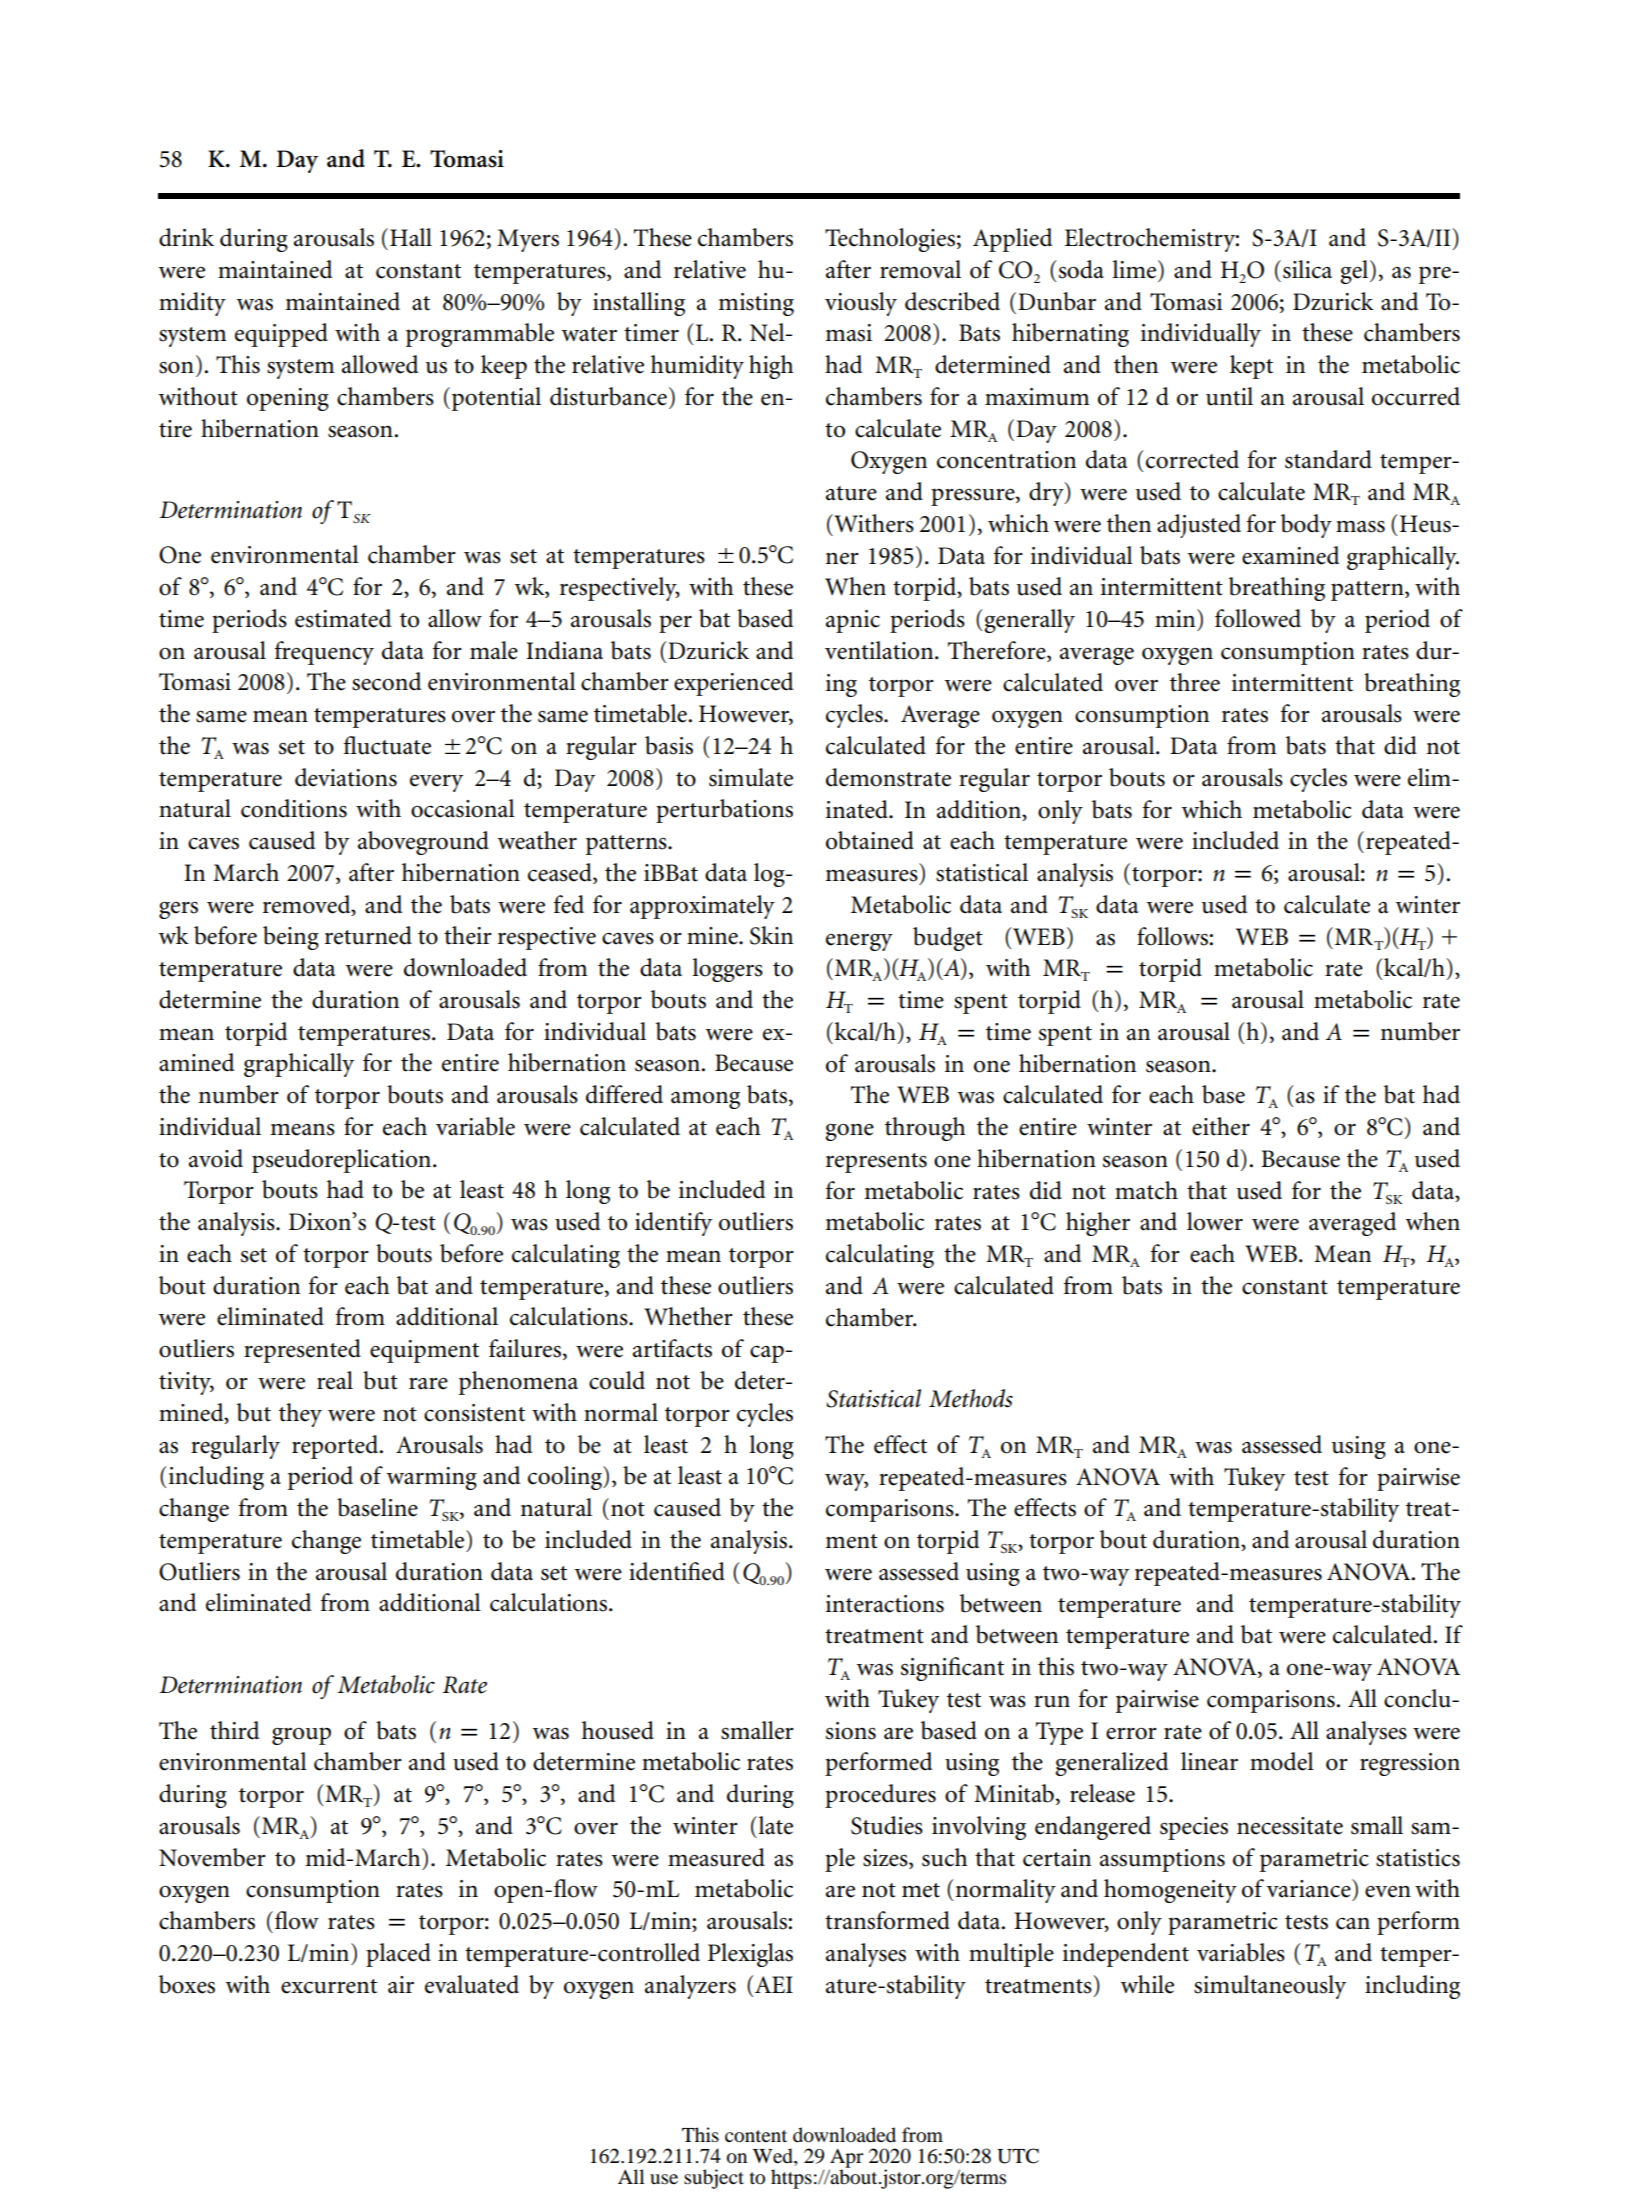 Image resolution: width=1625 pixels, height=2210 pixels. I want to click on equipped, so click(281, 335).
